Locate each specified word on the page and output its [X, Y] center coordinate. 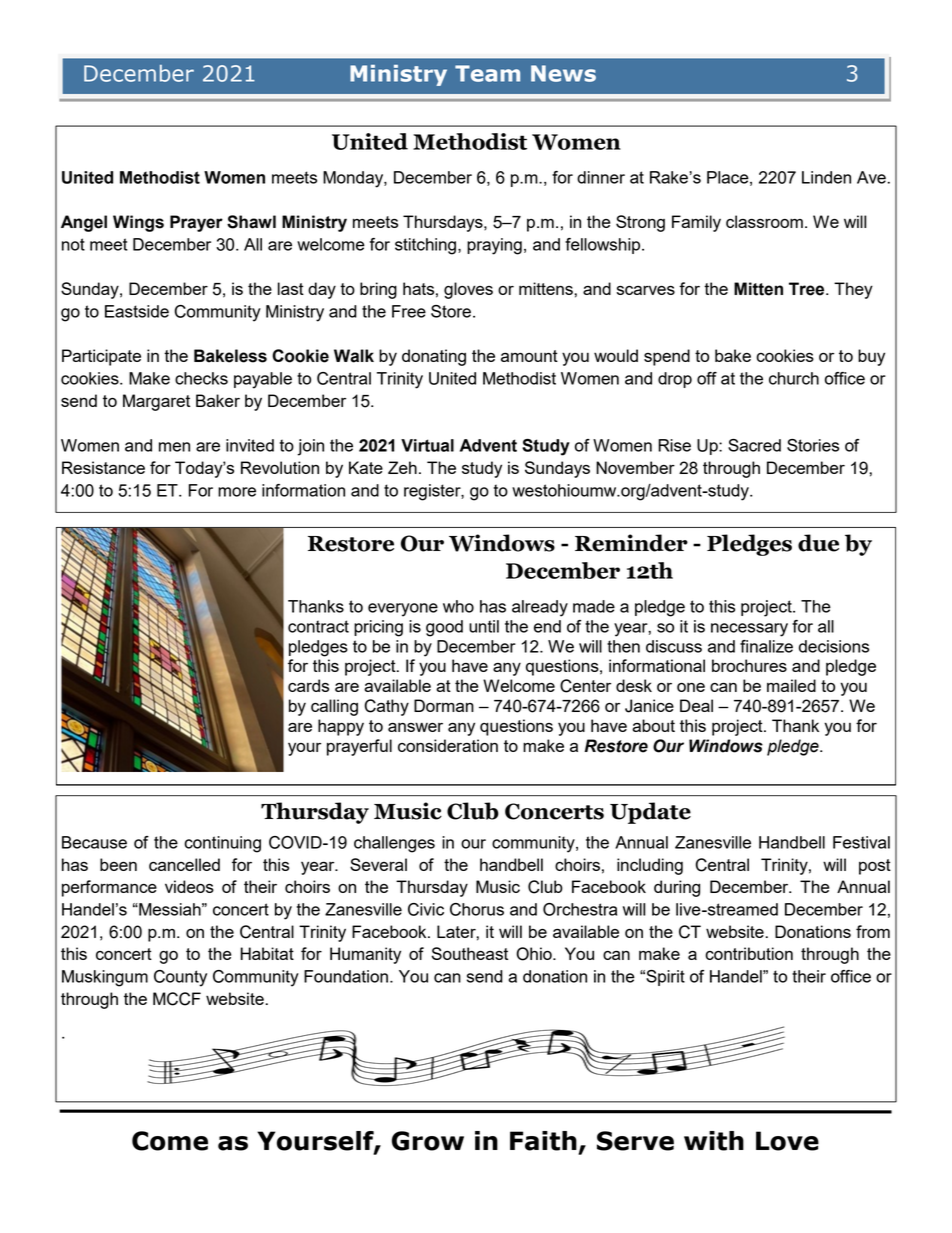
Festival [861, 842]
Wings [138, 223]
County [180, 978]
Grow [428, 1141]
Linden [826, 177]
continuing [222, 844]
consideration [448, 745]
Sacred [754, 445]
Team [487, 73]
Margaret [156, 402]
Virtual [427, 445]
